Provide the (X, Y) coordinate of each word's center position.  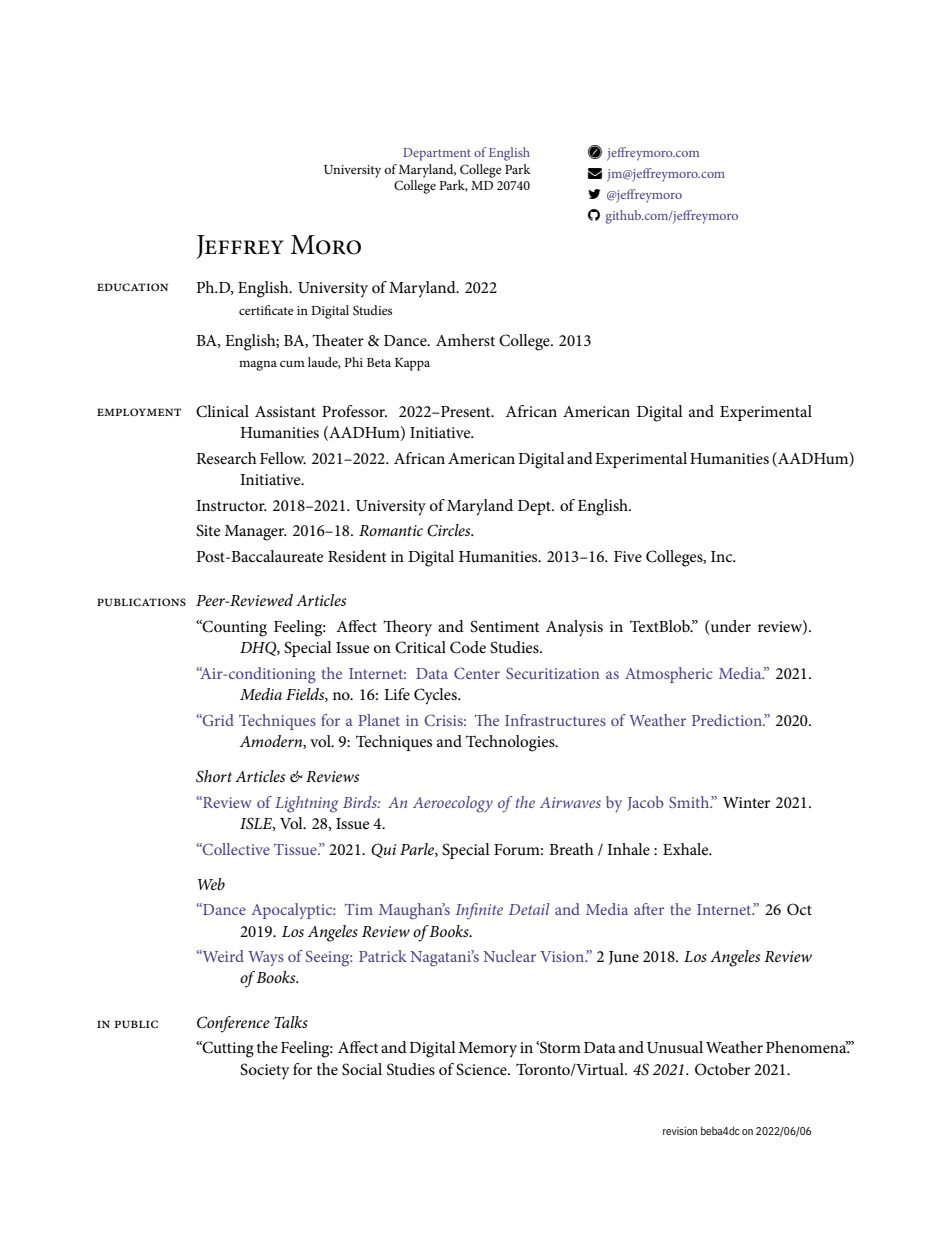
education (132, 287)
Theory (407, 628)
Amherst (465, 340)
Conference (233, 1024)
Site (208, 530)
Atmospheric (669, 675)
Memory (488, 1050)
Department (437, 154)
